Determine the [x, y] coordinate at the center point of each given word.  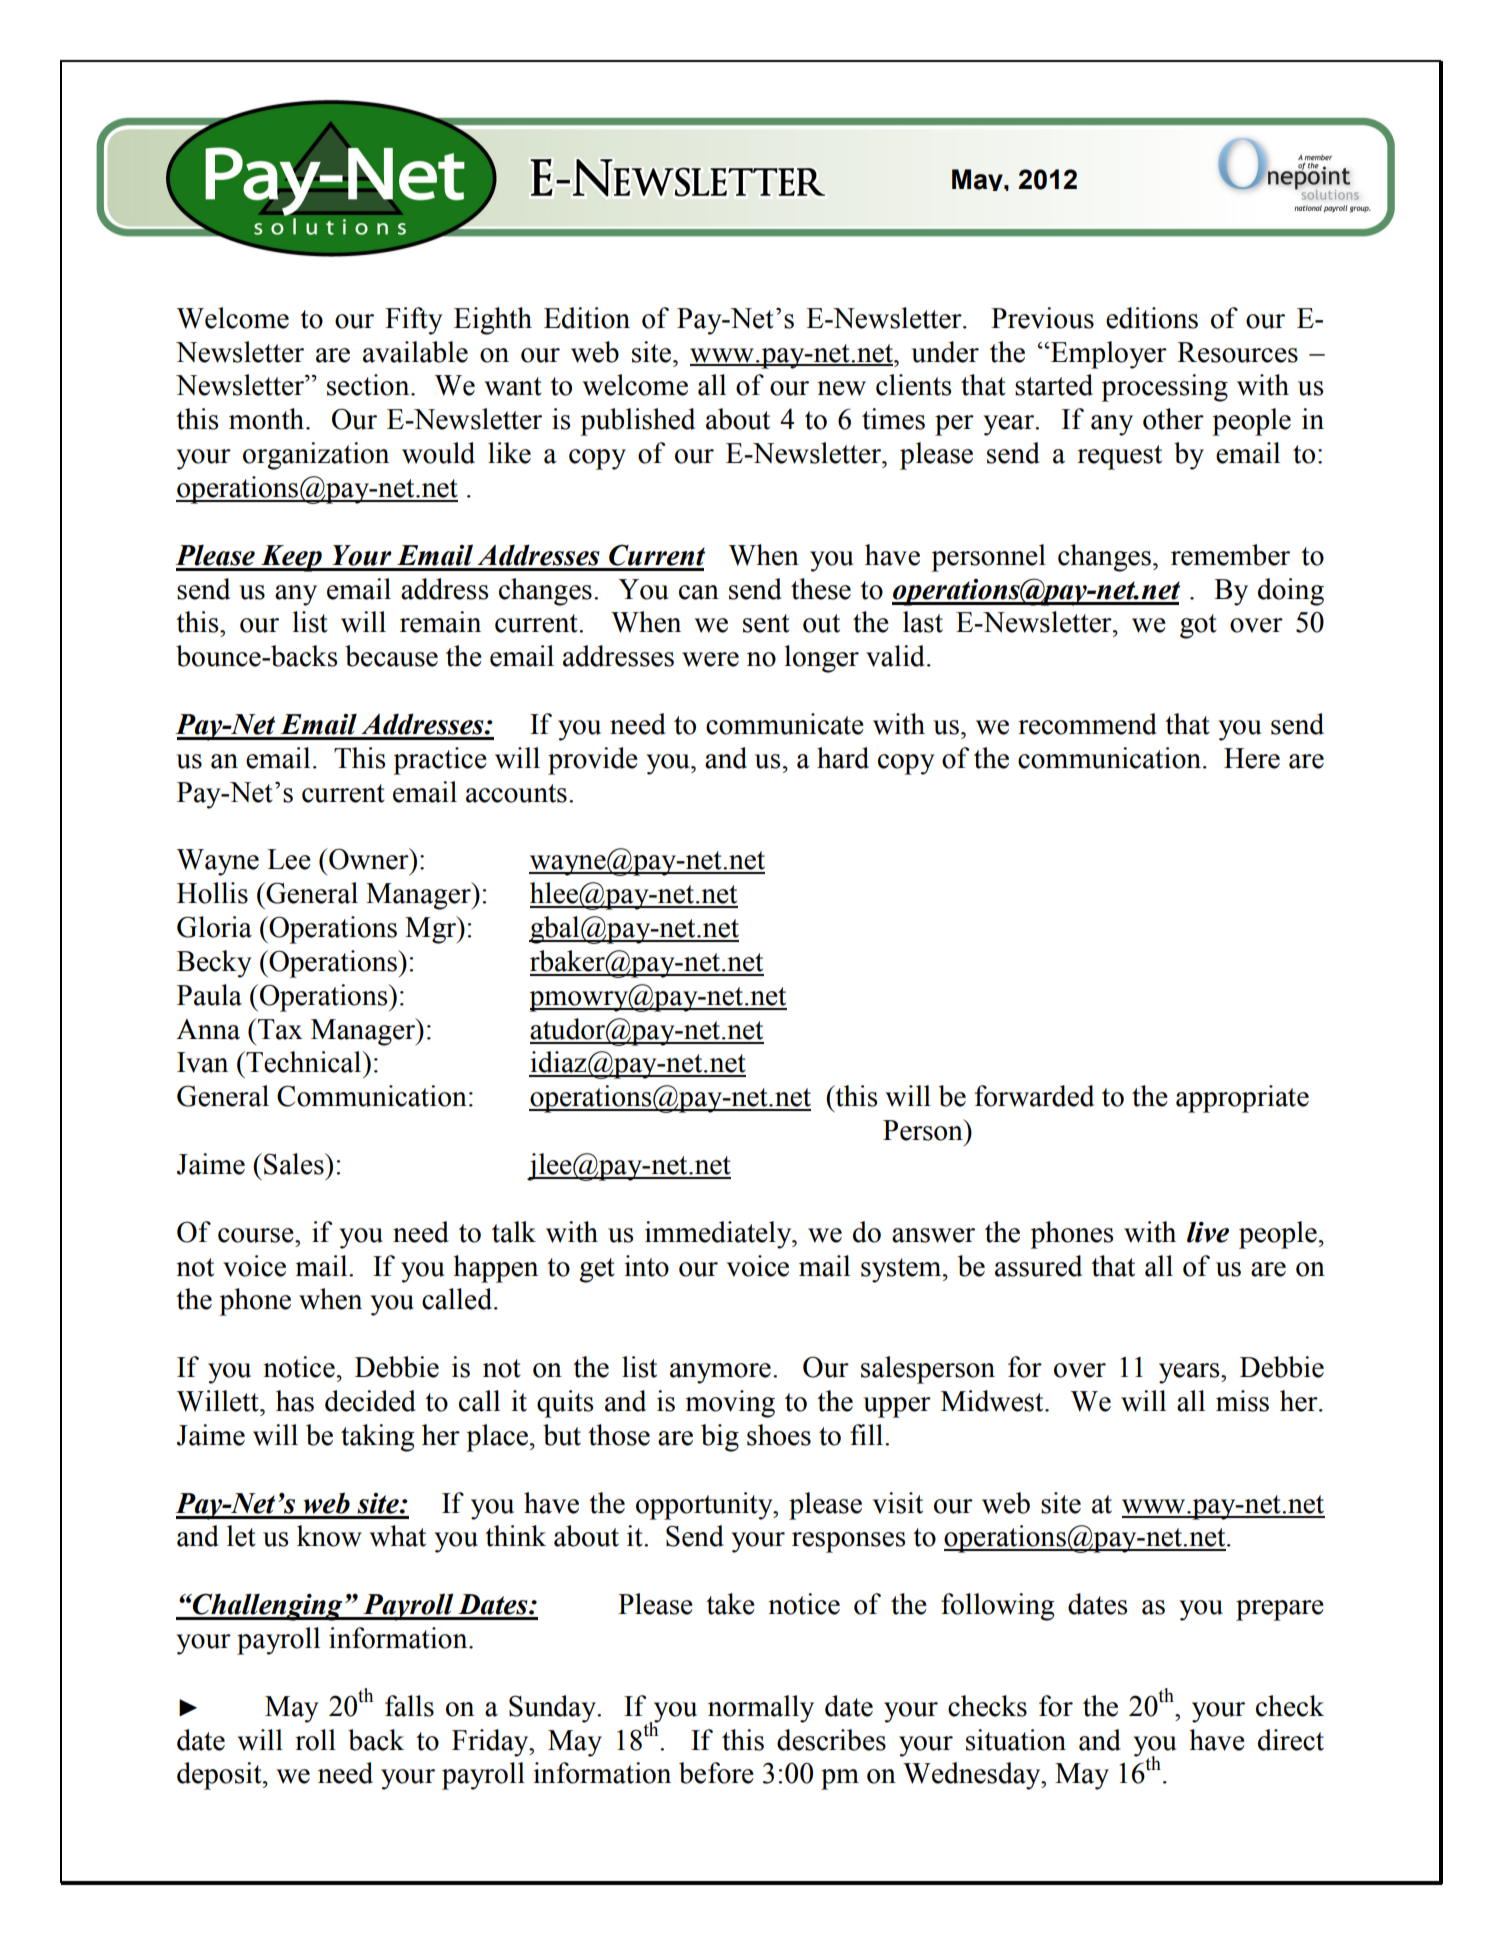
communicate [785, 724]
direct [1291, 1740]
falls [409, 1706]
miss [1242, 1401]
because [391, 656]
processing [1164, 388]
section [369, 385]
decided [370, 1401]
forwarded [1034, 1096]
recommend [1087, 724]
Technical [304, 1062]
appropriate [1242, 1099]
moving [730, 1404]
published [637, 422]
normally [761, 1709]
